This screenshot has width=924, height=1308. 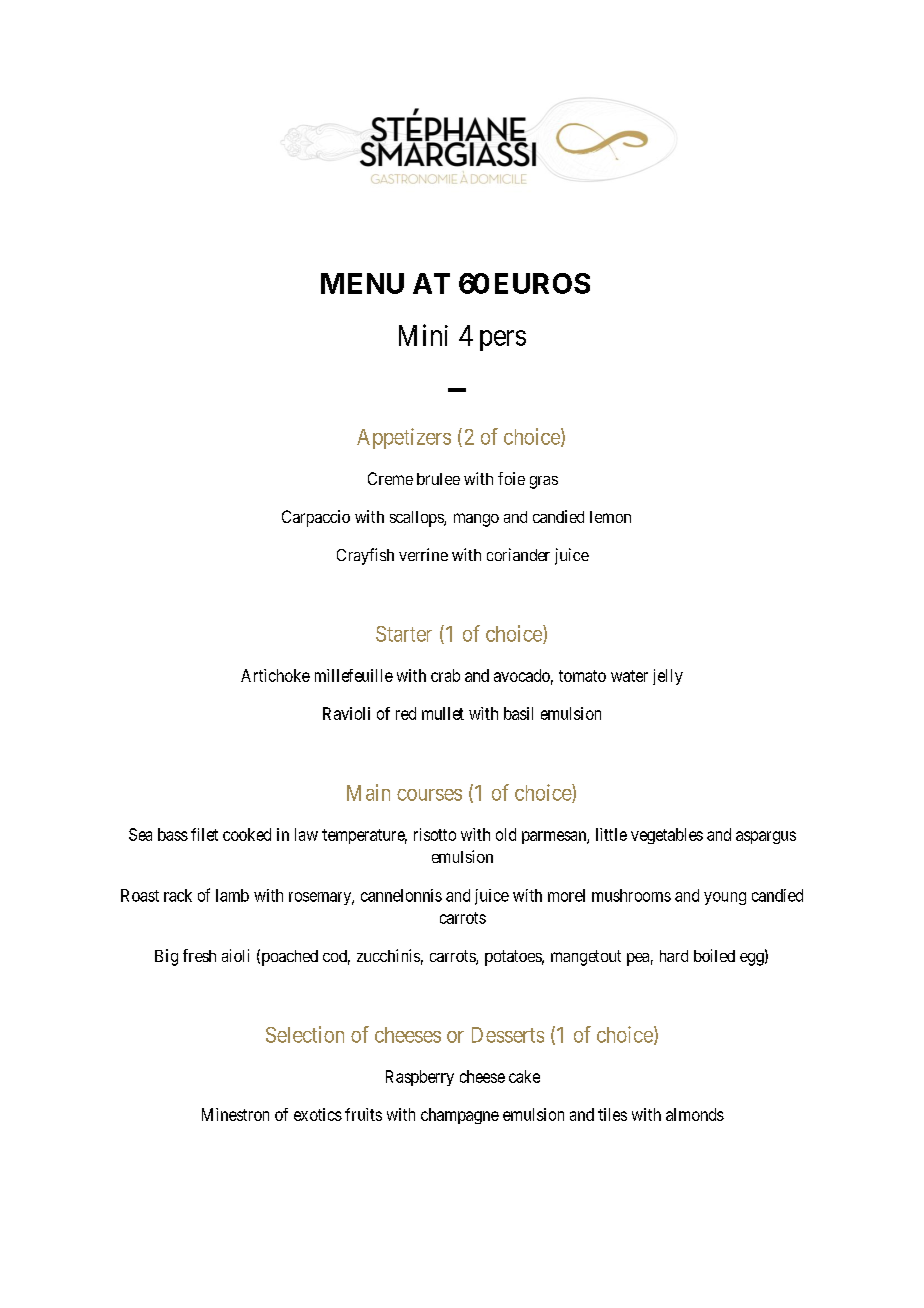 I want to click on Raspberry, so click(x=420, y=1078).
